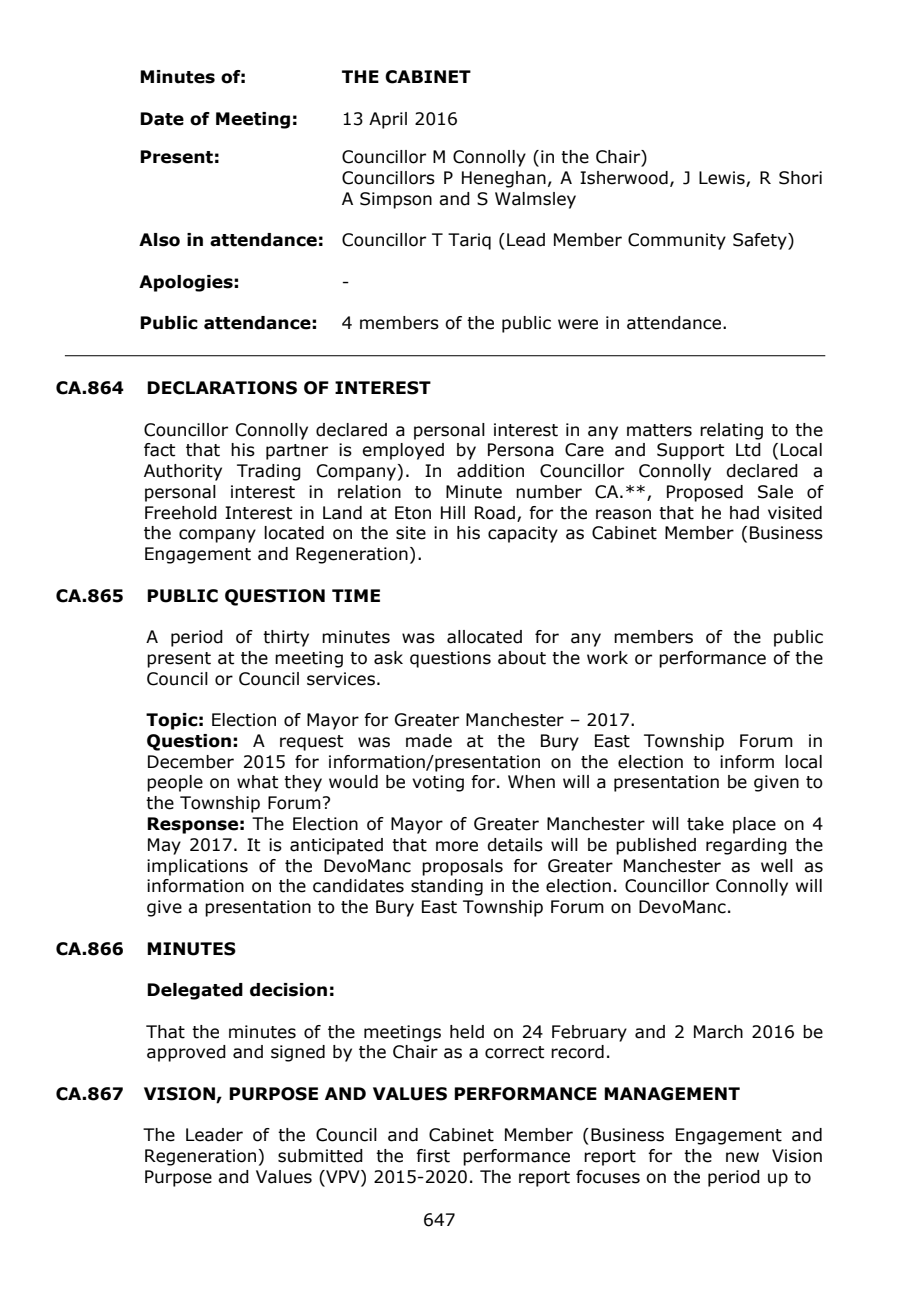  What do you see at coordinates (159, 240) in the page?
I see `Also` at bounding box center [159, 240].
